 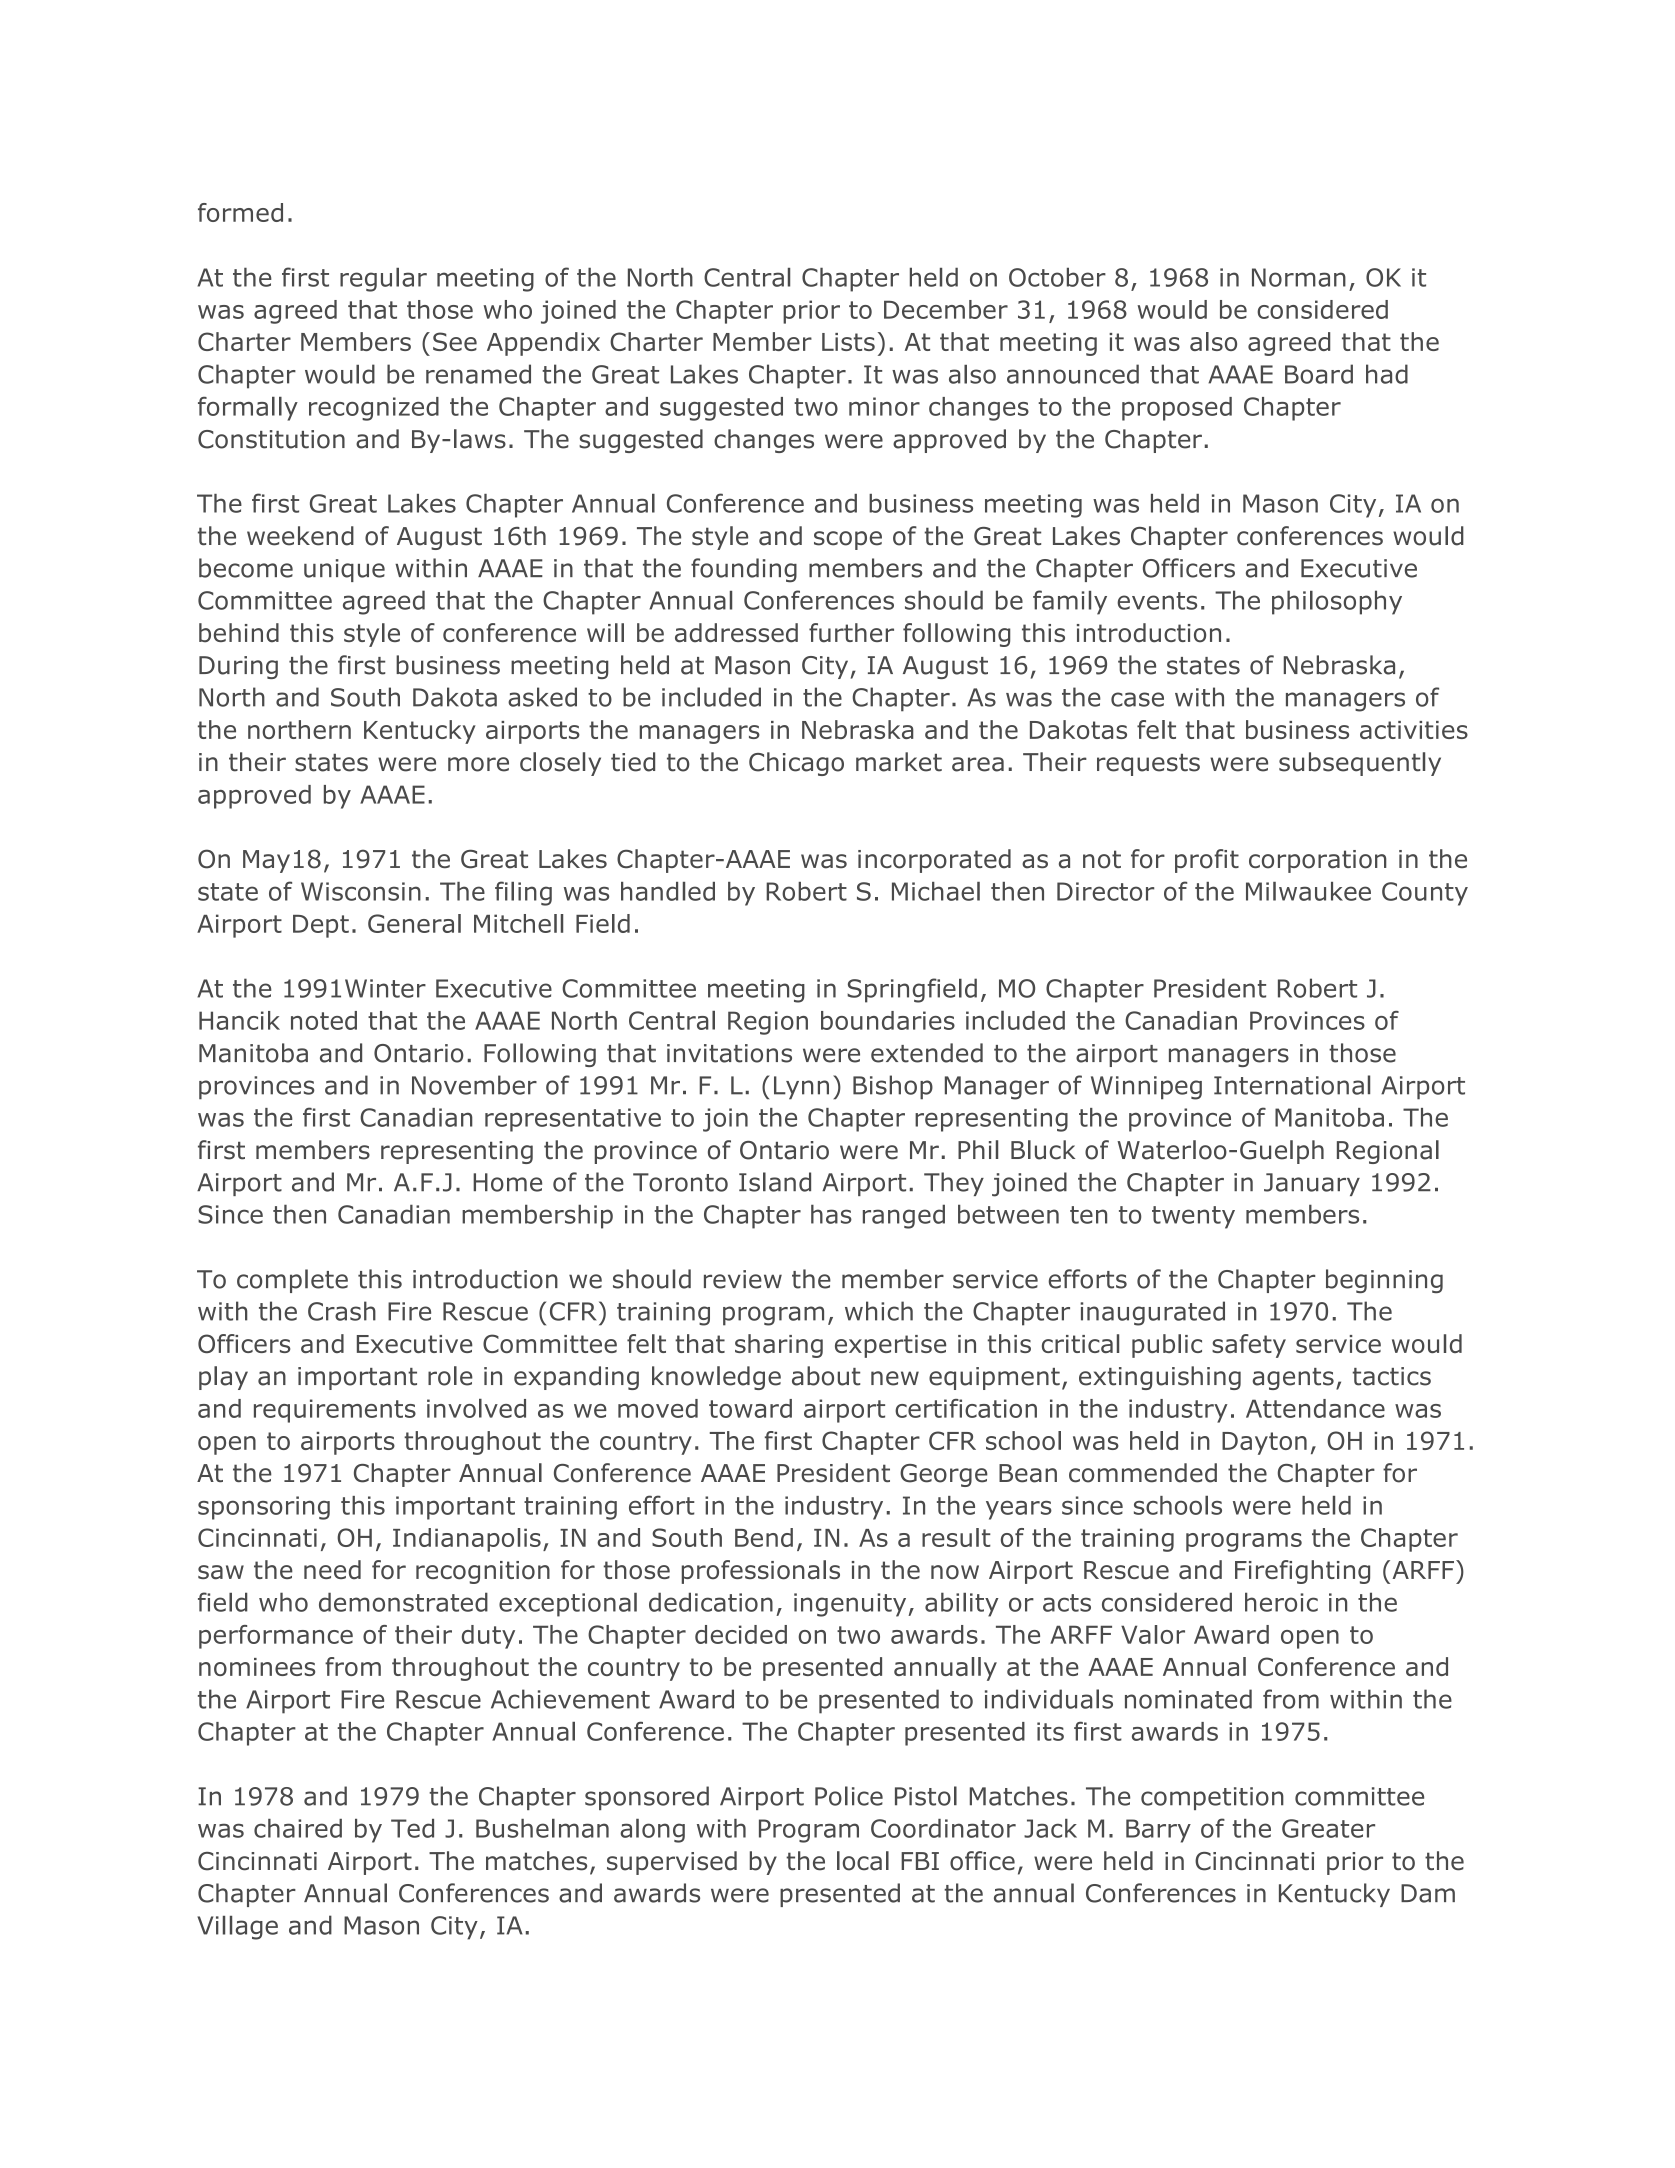 What do you see at coordinates (238, 667) in the screenshot?
I see `During` at bounding box center [238, 667].
